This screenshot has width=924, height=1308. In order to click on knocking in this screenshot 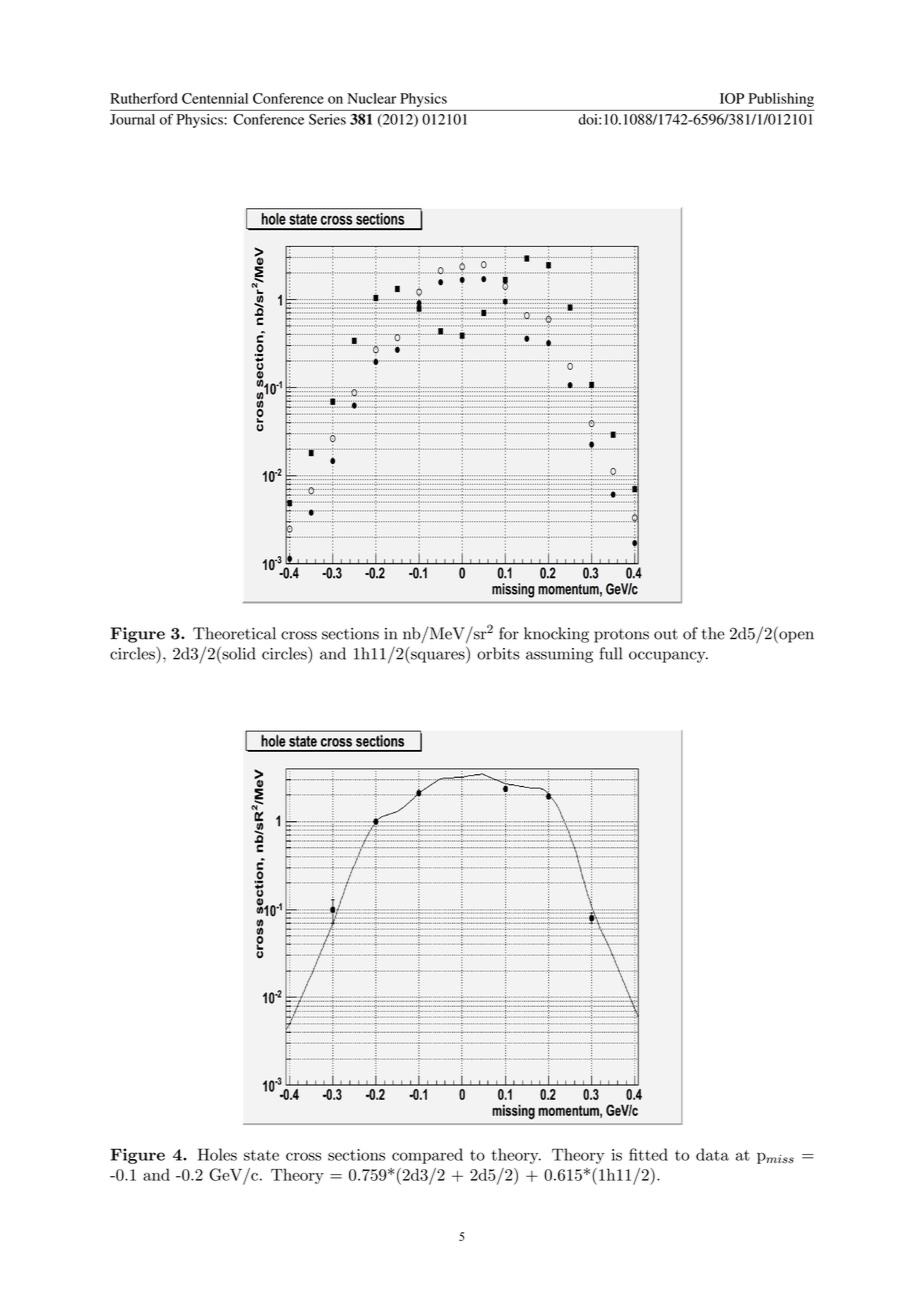, I will do `click(556, 635)`.
